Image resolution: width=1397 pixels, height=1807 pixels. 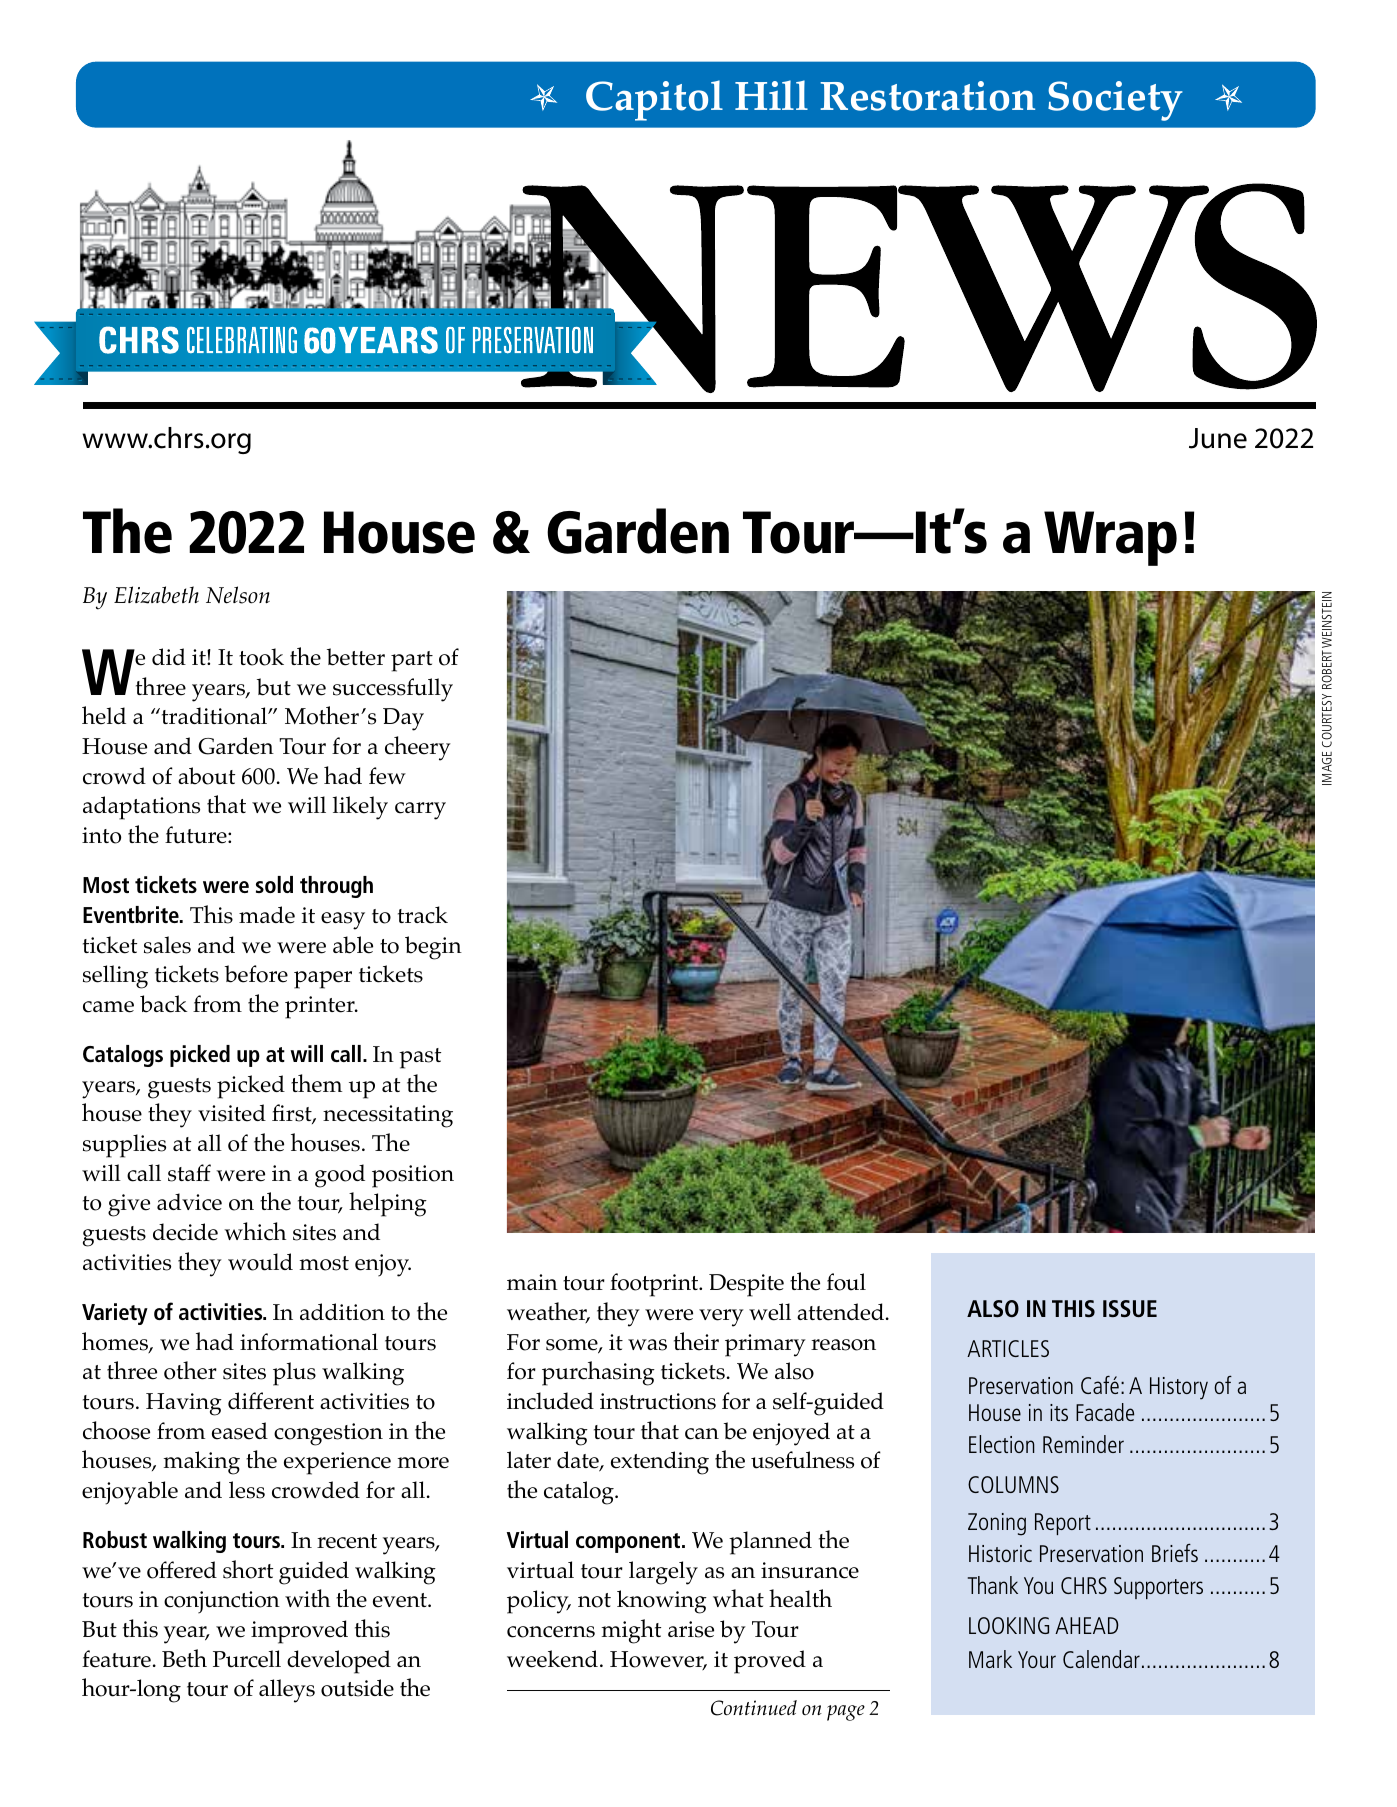 What do you see at coordinates (631, 1631) in the screenshot?
I see `might` at bounding box center [631, 1631].
